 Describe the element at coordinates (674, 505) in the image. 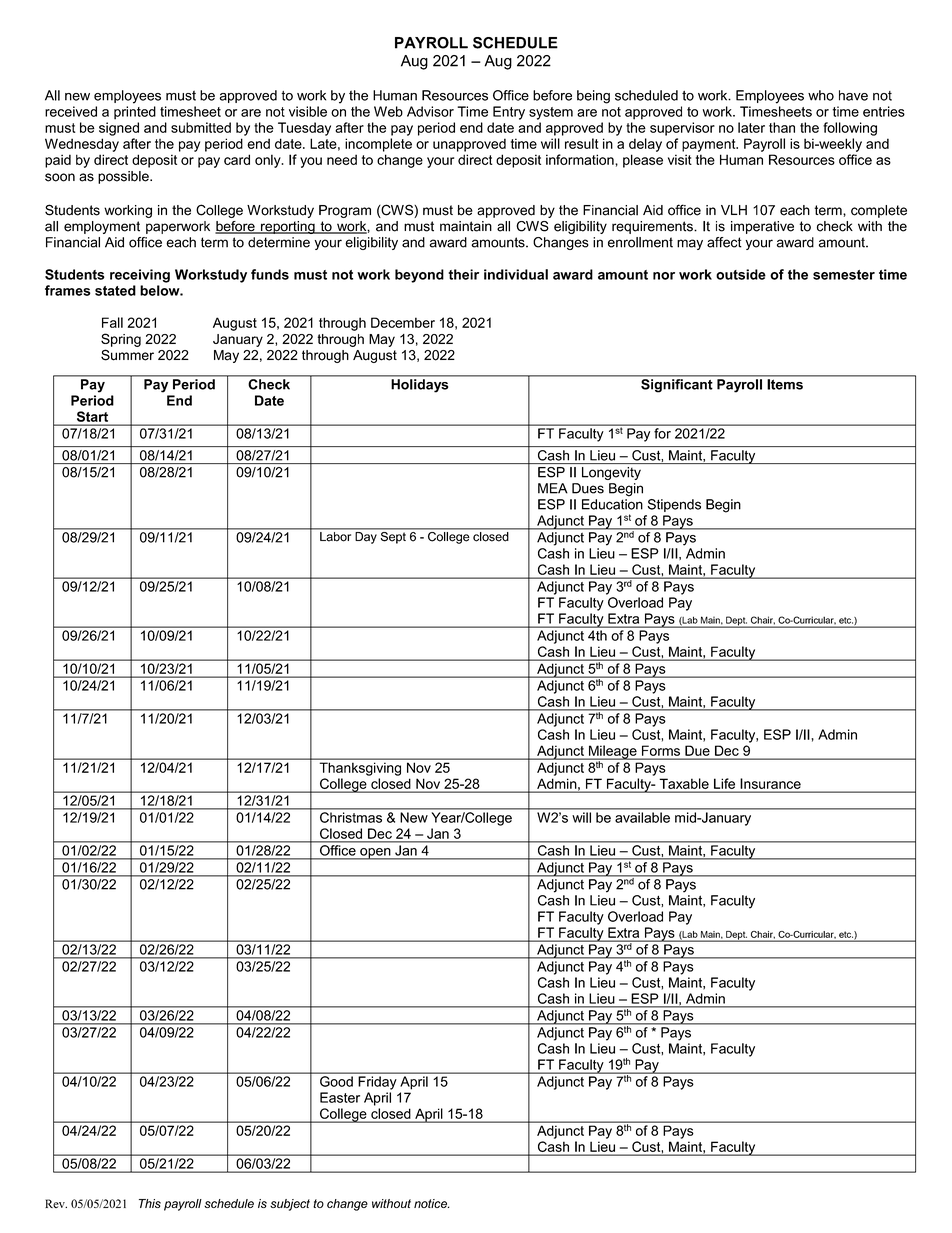

I see `Stipends` at that location.
